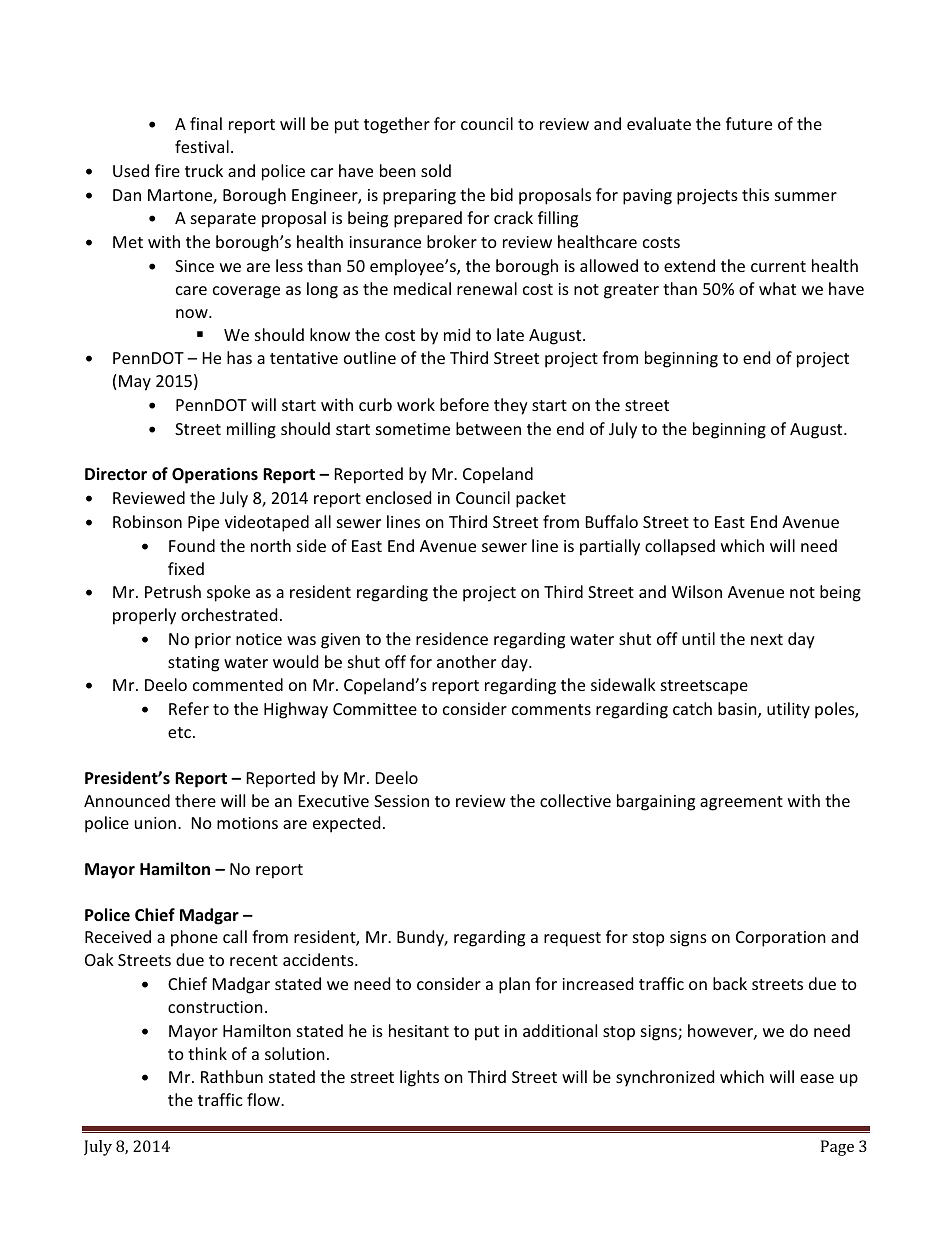  Describe the element at coordinates (213, 641) in the page. I see `prior` at that location.
